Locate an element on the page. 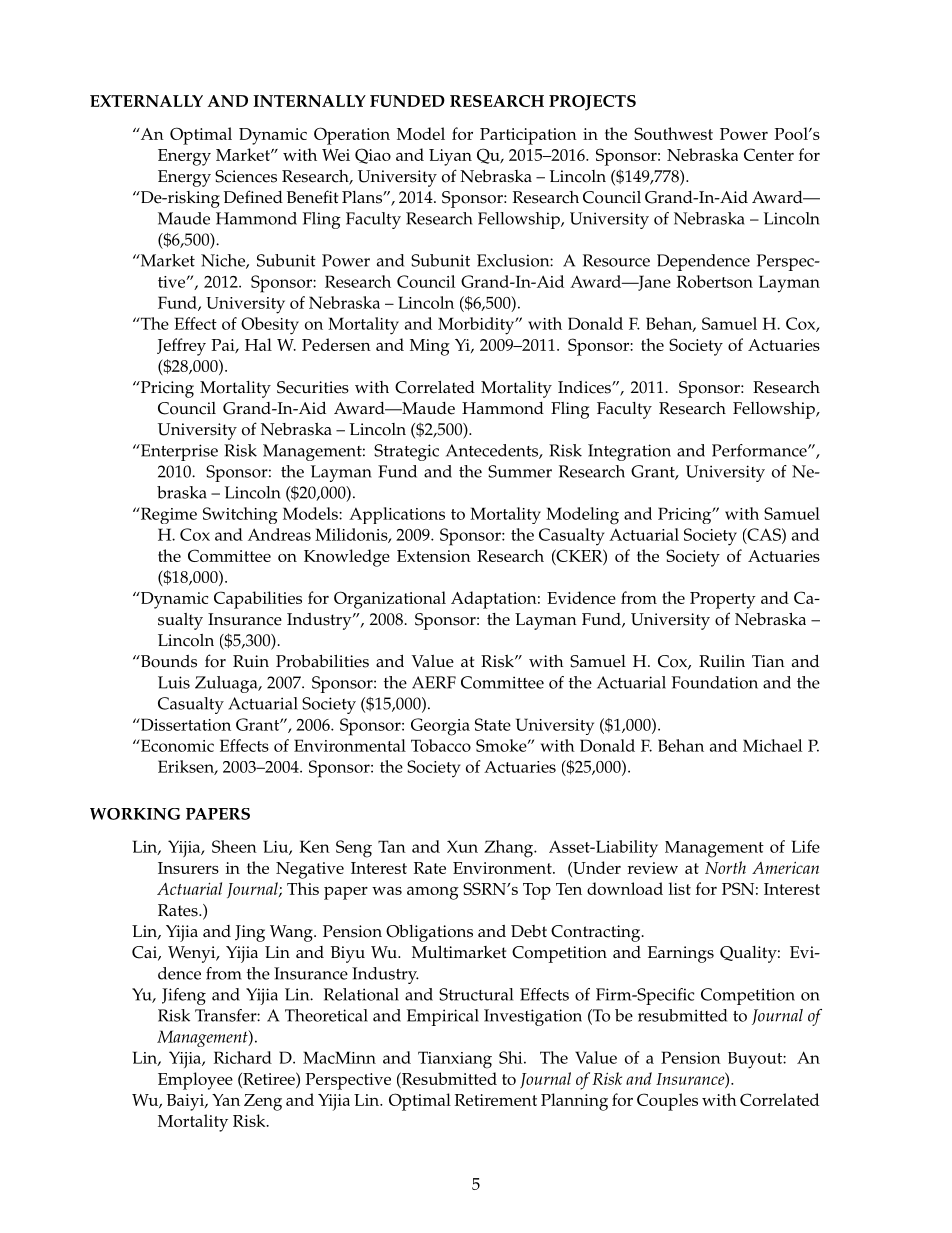  Tobacco is located at coordinates (441, 745).
